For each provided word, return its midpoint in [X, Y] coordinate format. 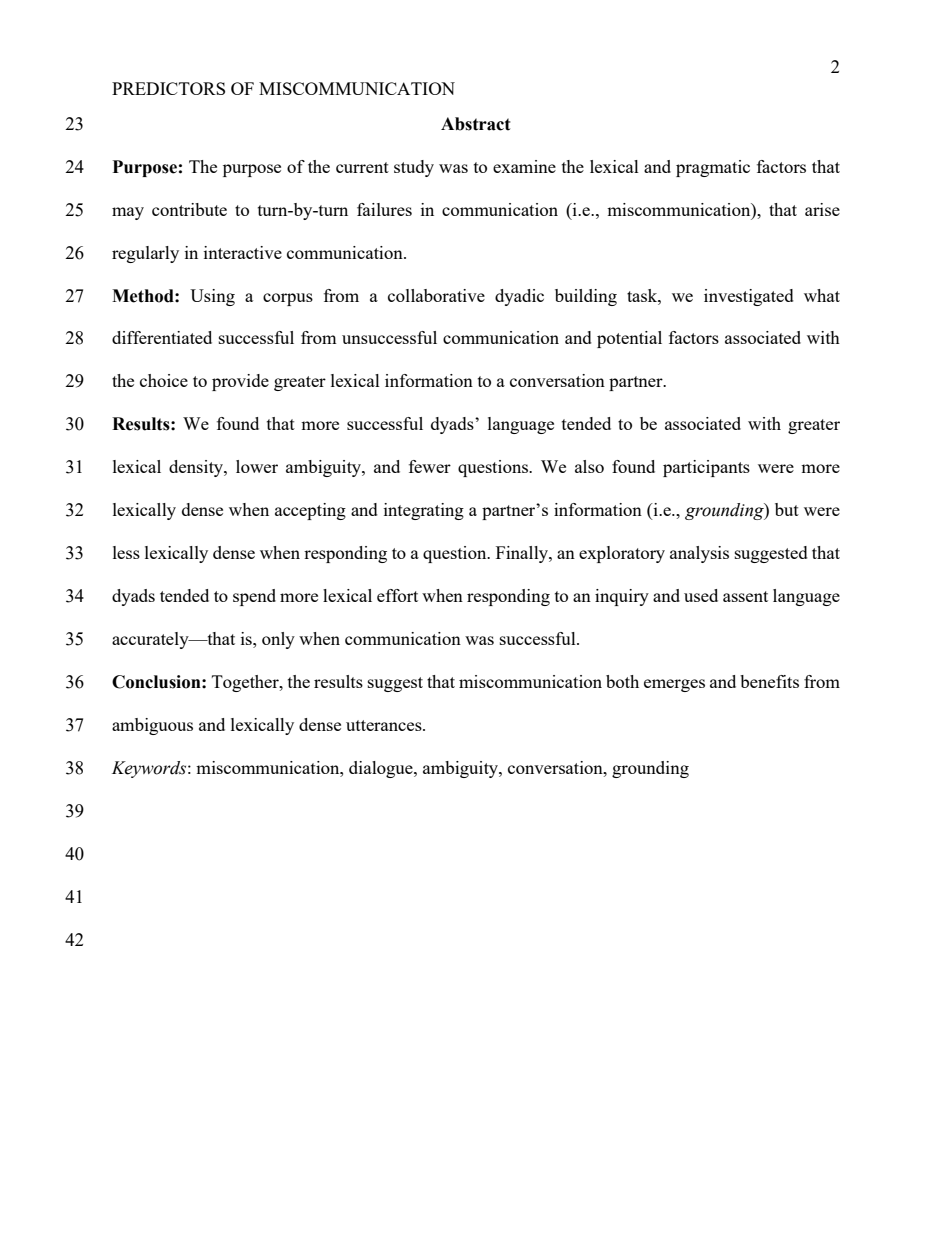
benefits [769, 681]
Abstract [476, 124]
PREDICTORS [168, 88]
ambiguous [152, 726]
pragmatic [713, 168]
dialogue [382, 769]
